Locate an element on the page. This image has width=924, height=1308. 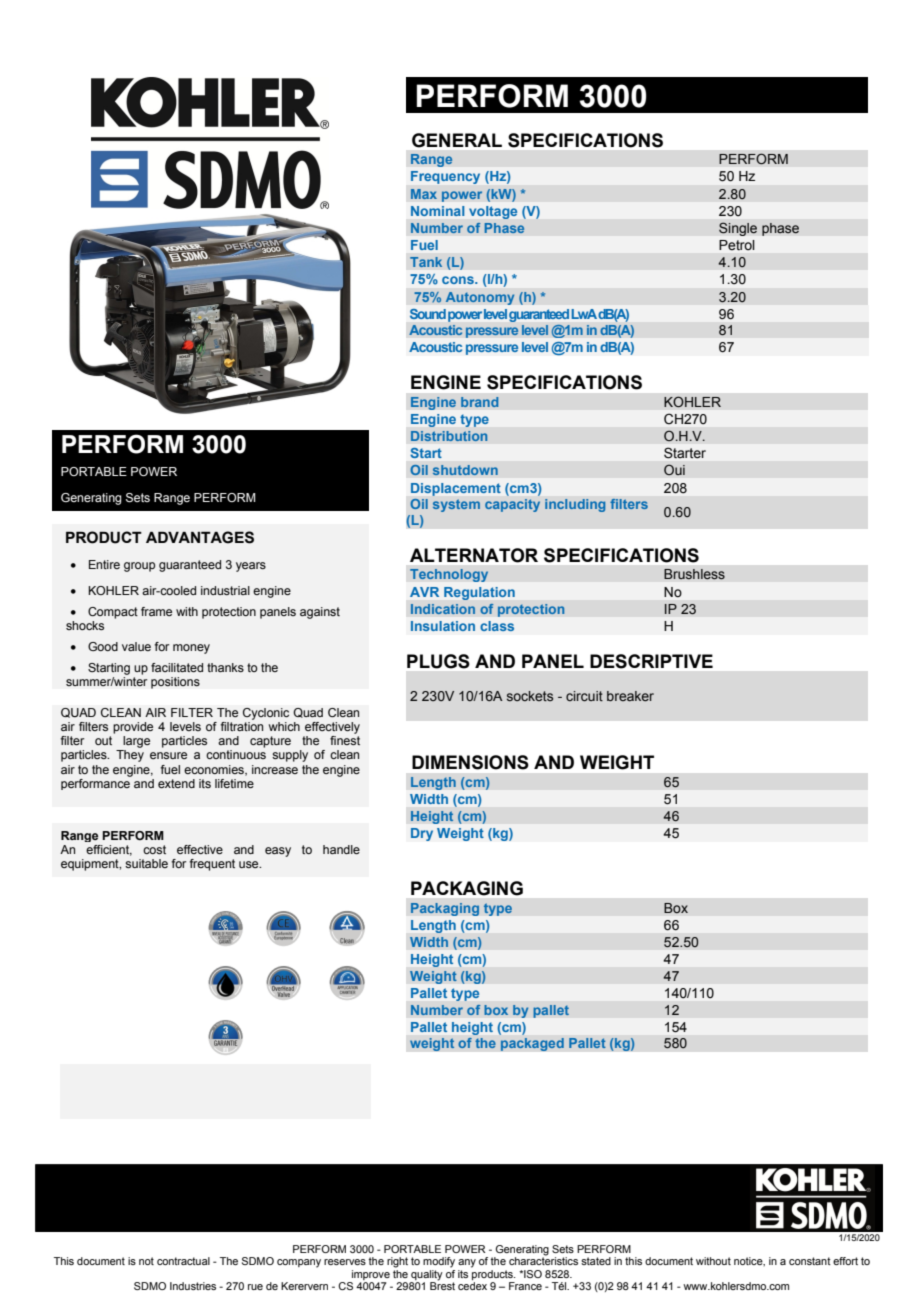
cost is located at coordinates (154, 849).
